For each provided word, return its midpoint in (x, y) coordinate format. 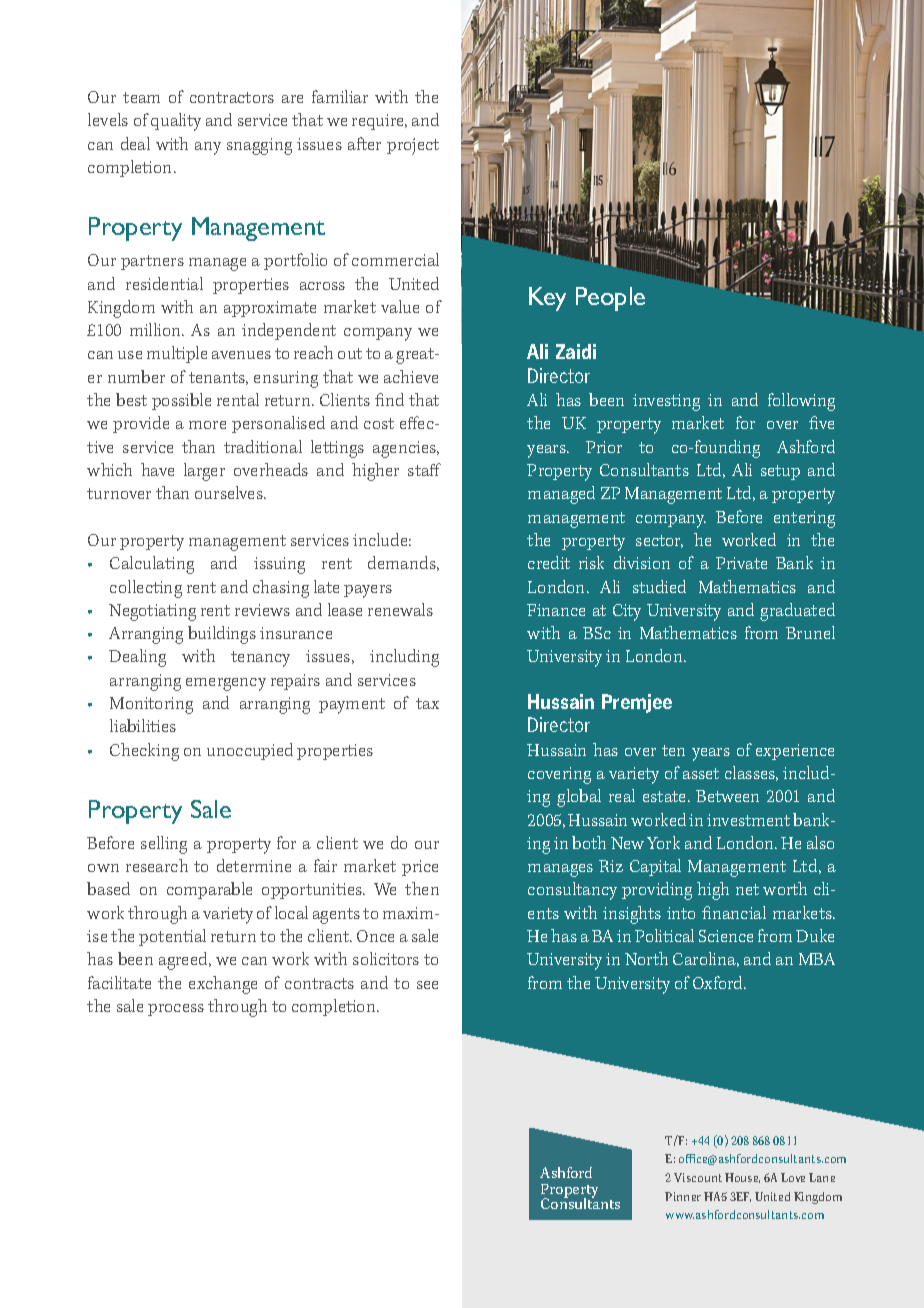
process (176, 1010)
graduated (797, 612)
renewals (400, 609)
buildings (222, 635)
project (413, 146)
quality (176, 122)
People (610, 299)
